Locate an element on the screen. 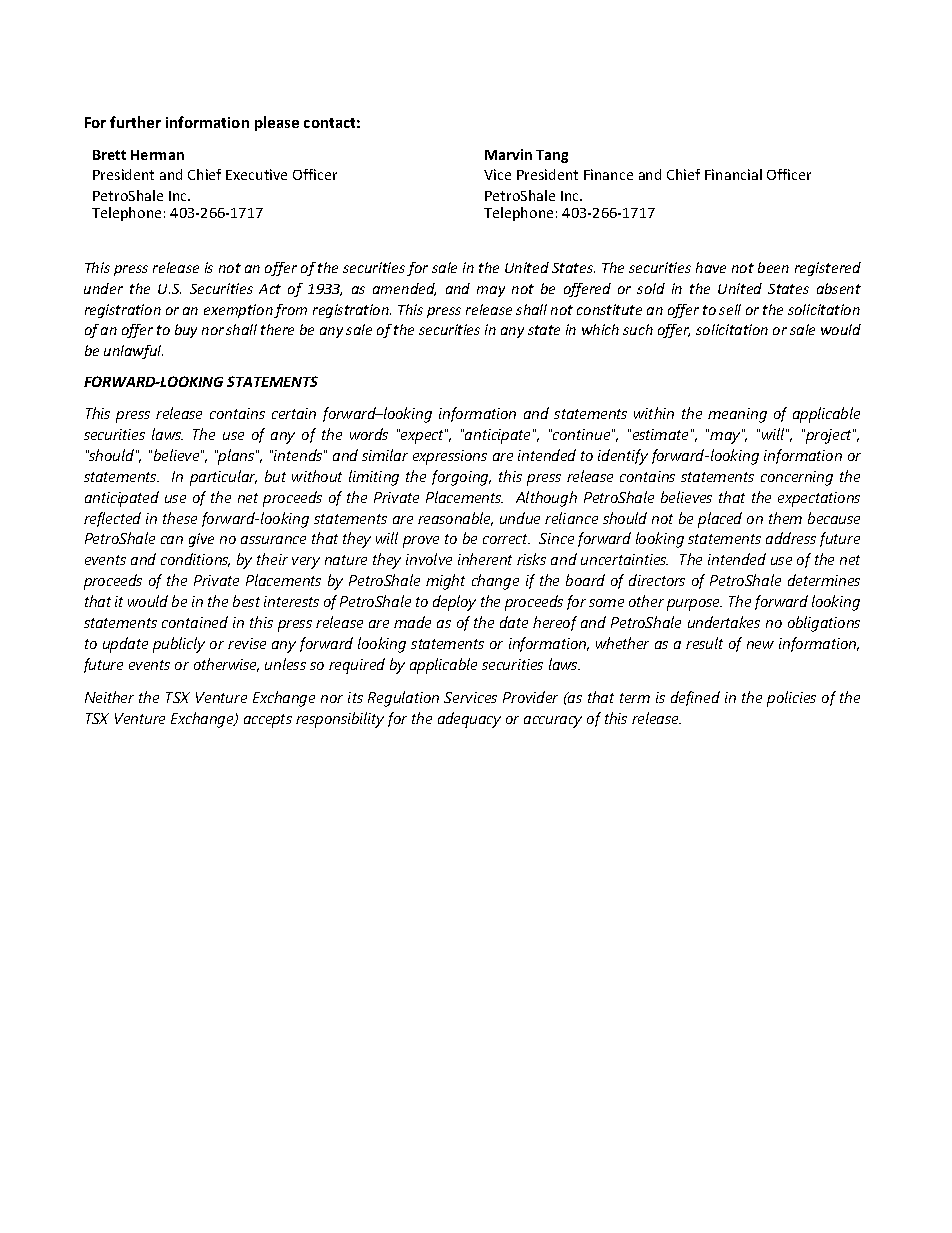 Image resolution: width=952 pixels, height=1233 pixels. policies is located at coordinates (791, 699).
